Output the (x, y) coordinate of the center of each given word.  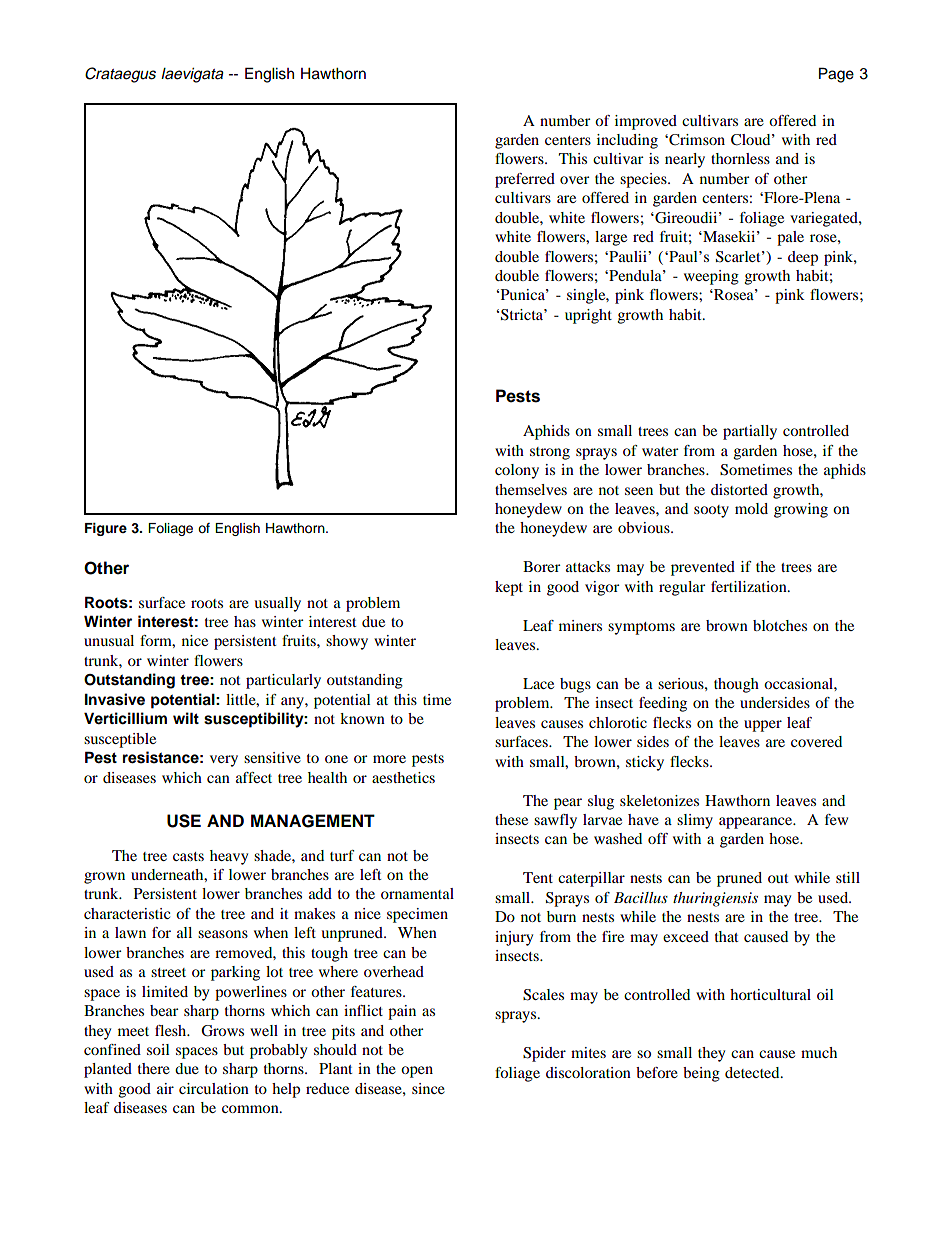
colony (517, 471)
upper (763, 726)
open (417, 1072)
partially (750, 432)
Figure (106, 529)
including (627, 141)
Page (836, 75)
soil (158, 1049)
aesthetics (403, 777)
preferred (525, 180)
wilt (186, 718)
